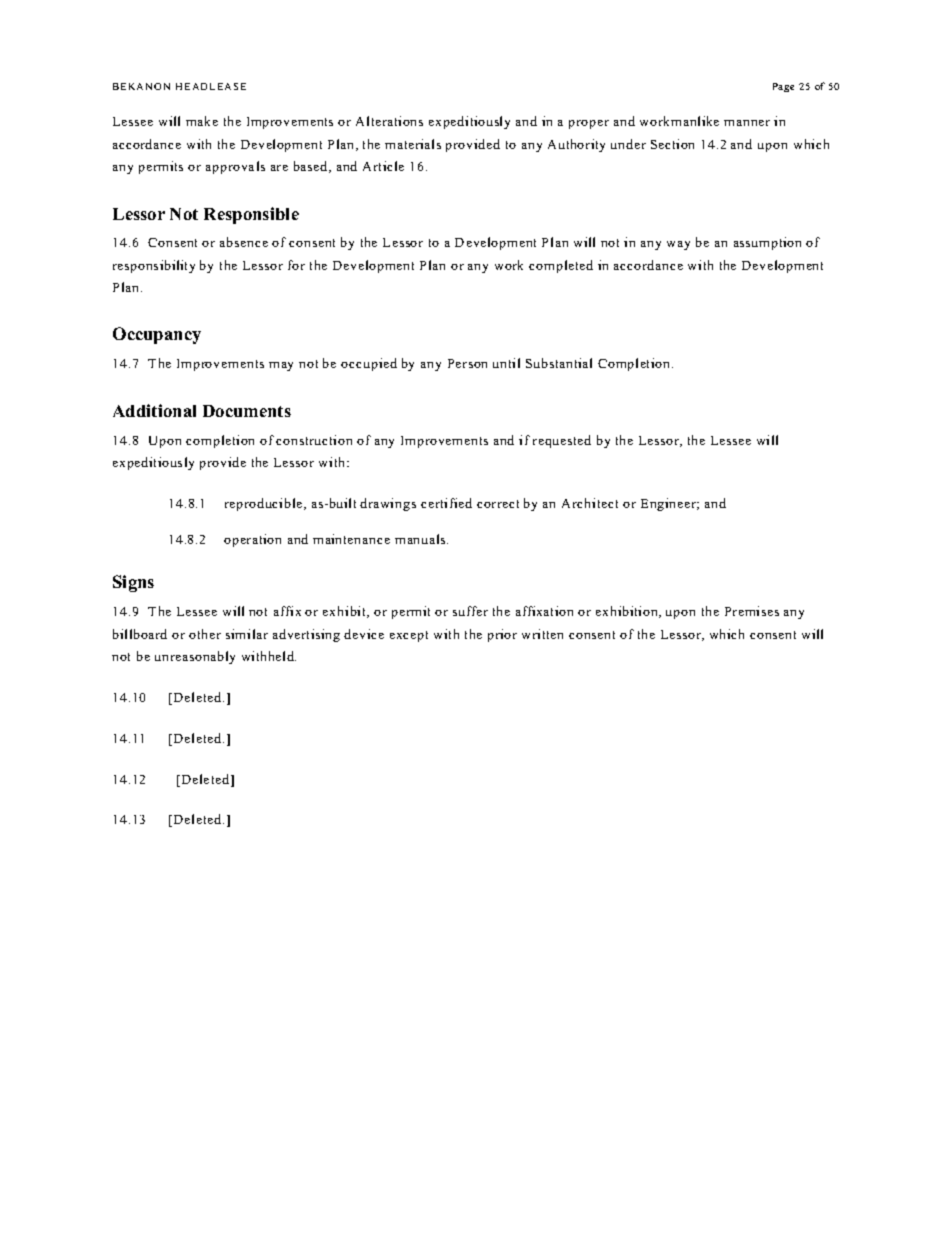 The width and height of the image is (952, 1233). I want to click on manner, so click(747, 123).
